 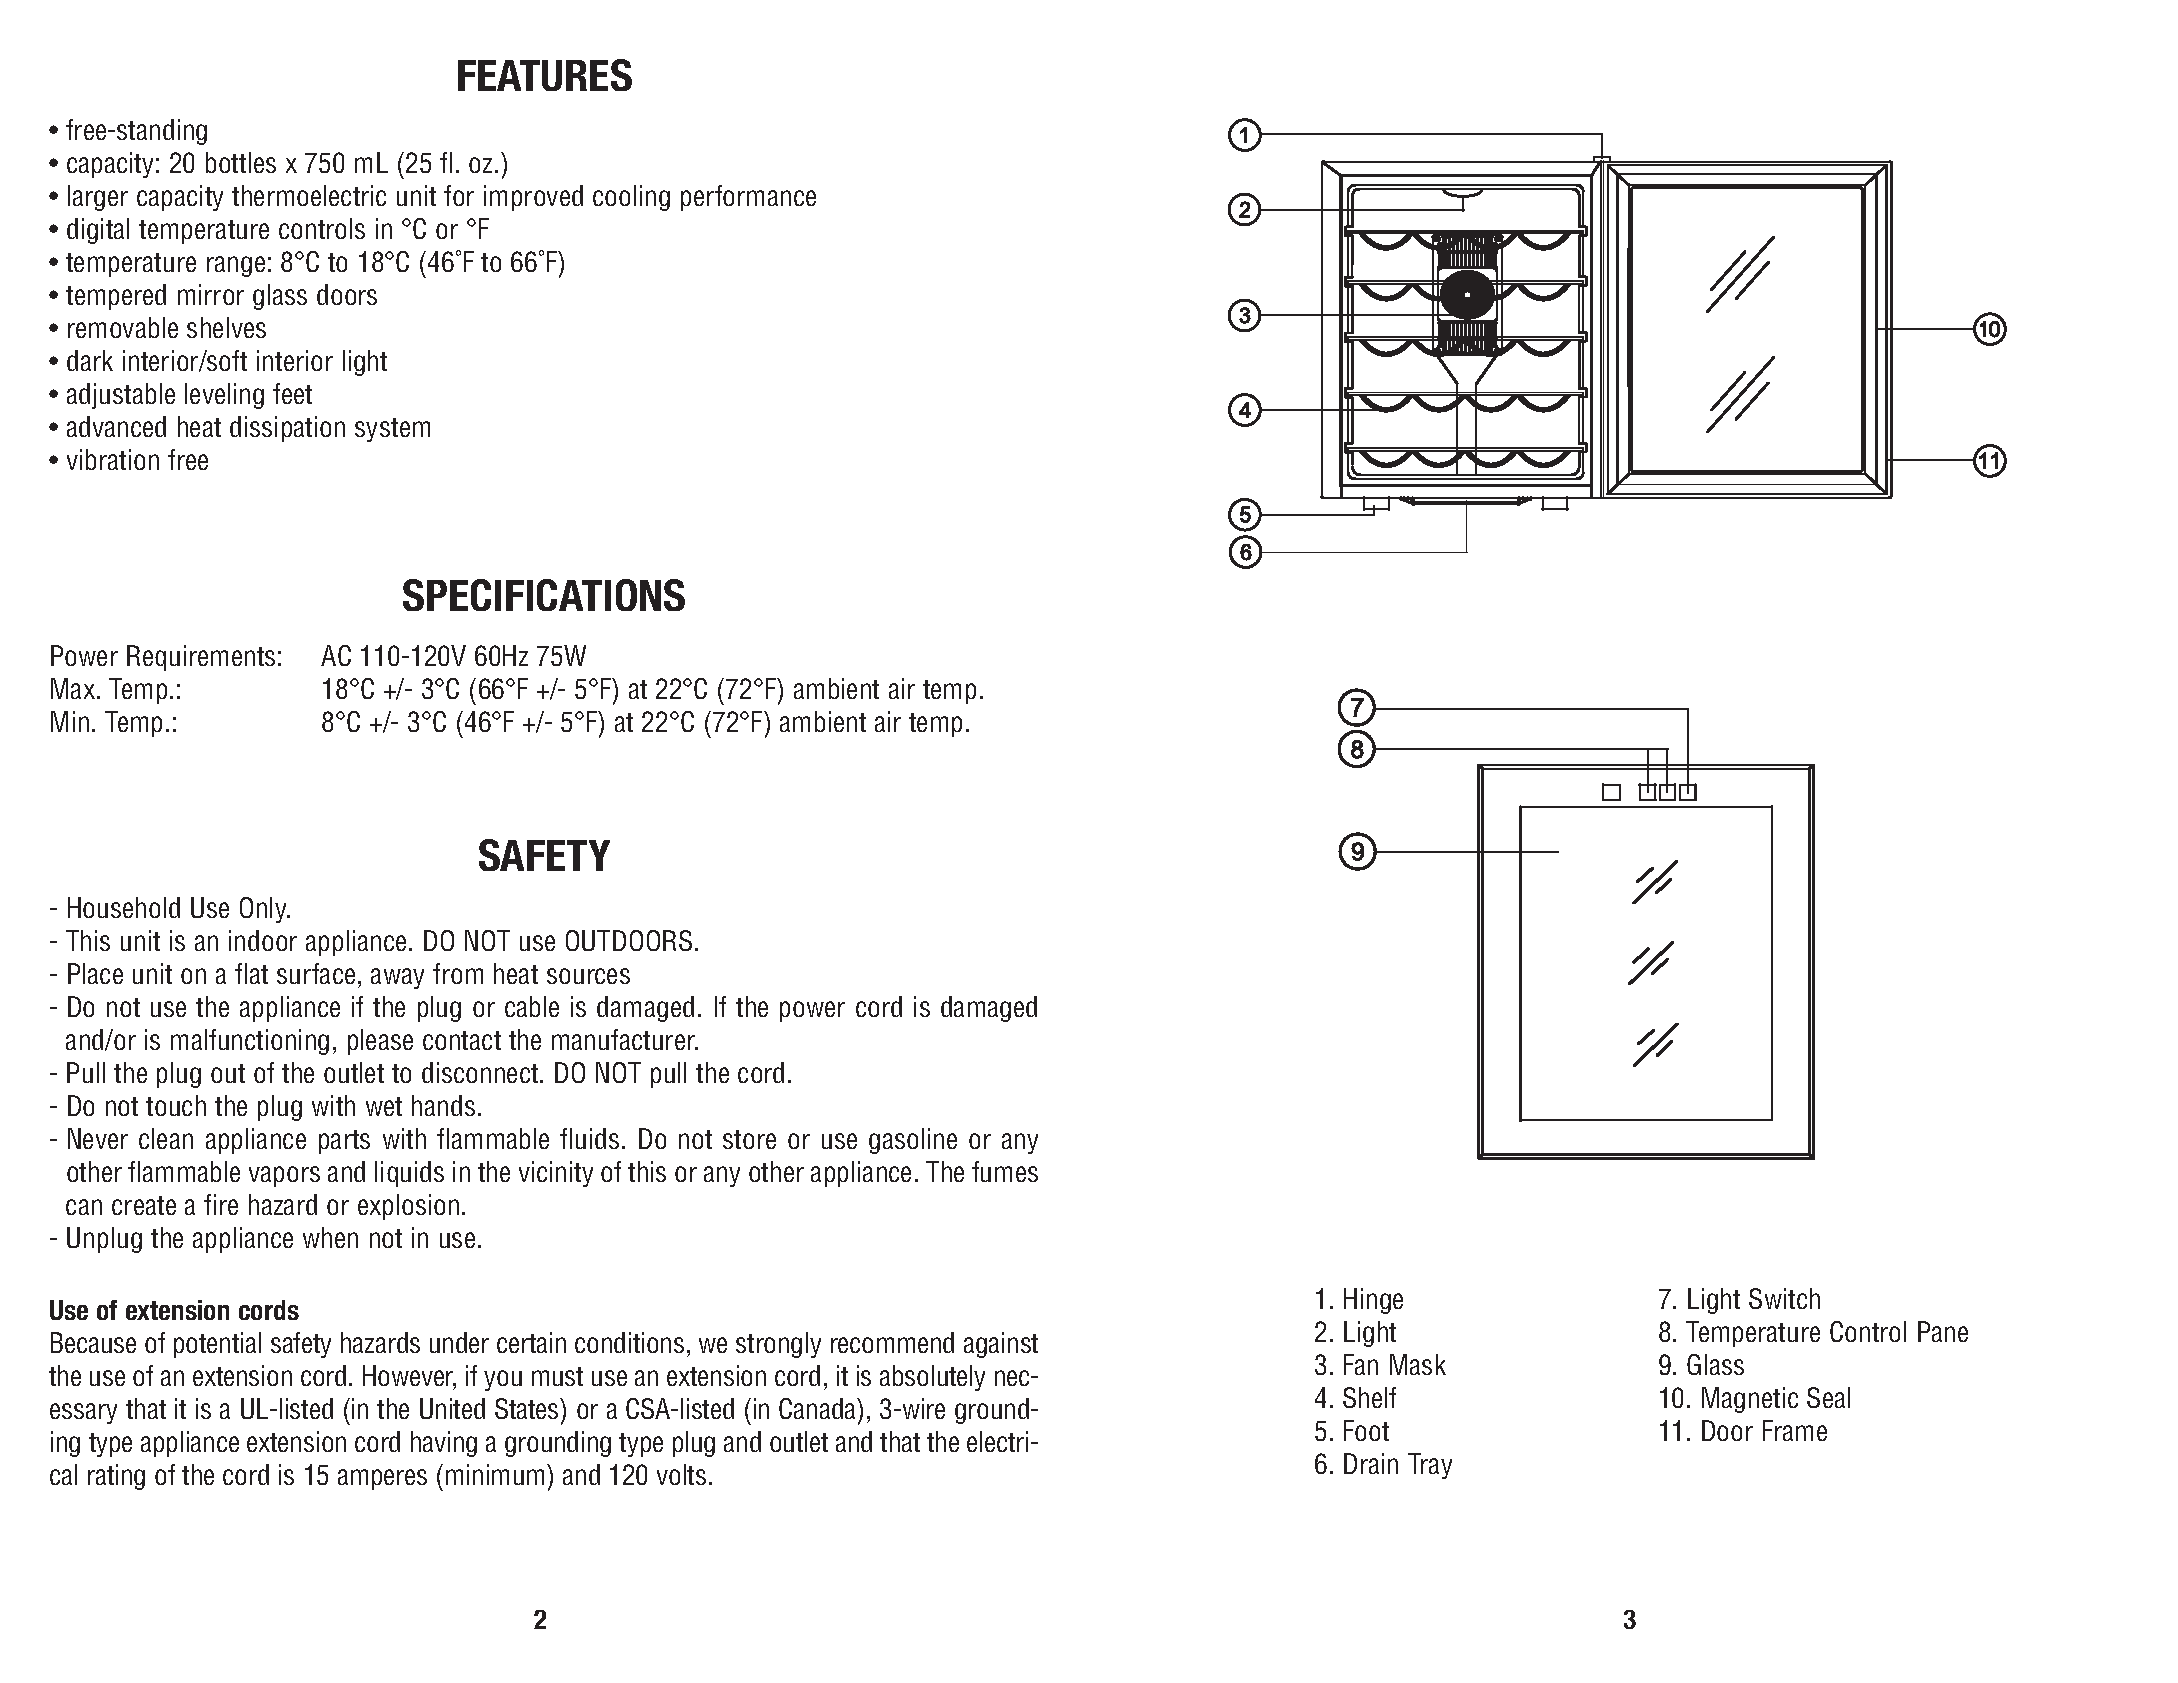 I want to click on dissipation, so click(x=287, y=429).
